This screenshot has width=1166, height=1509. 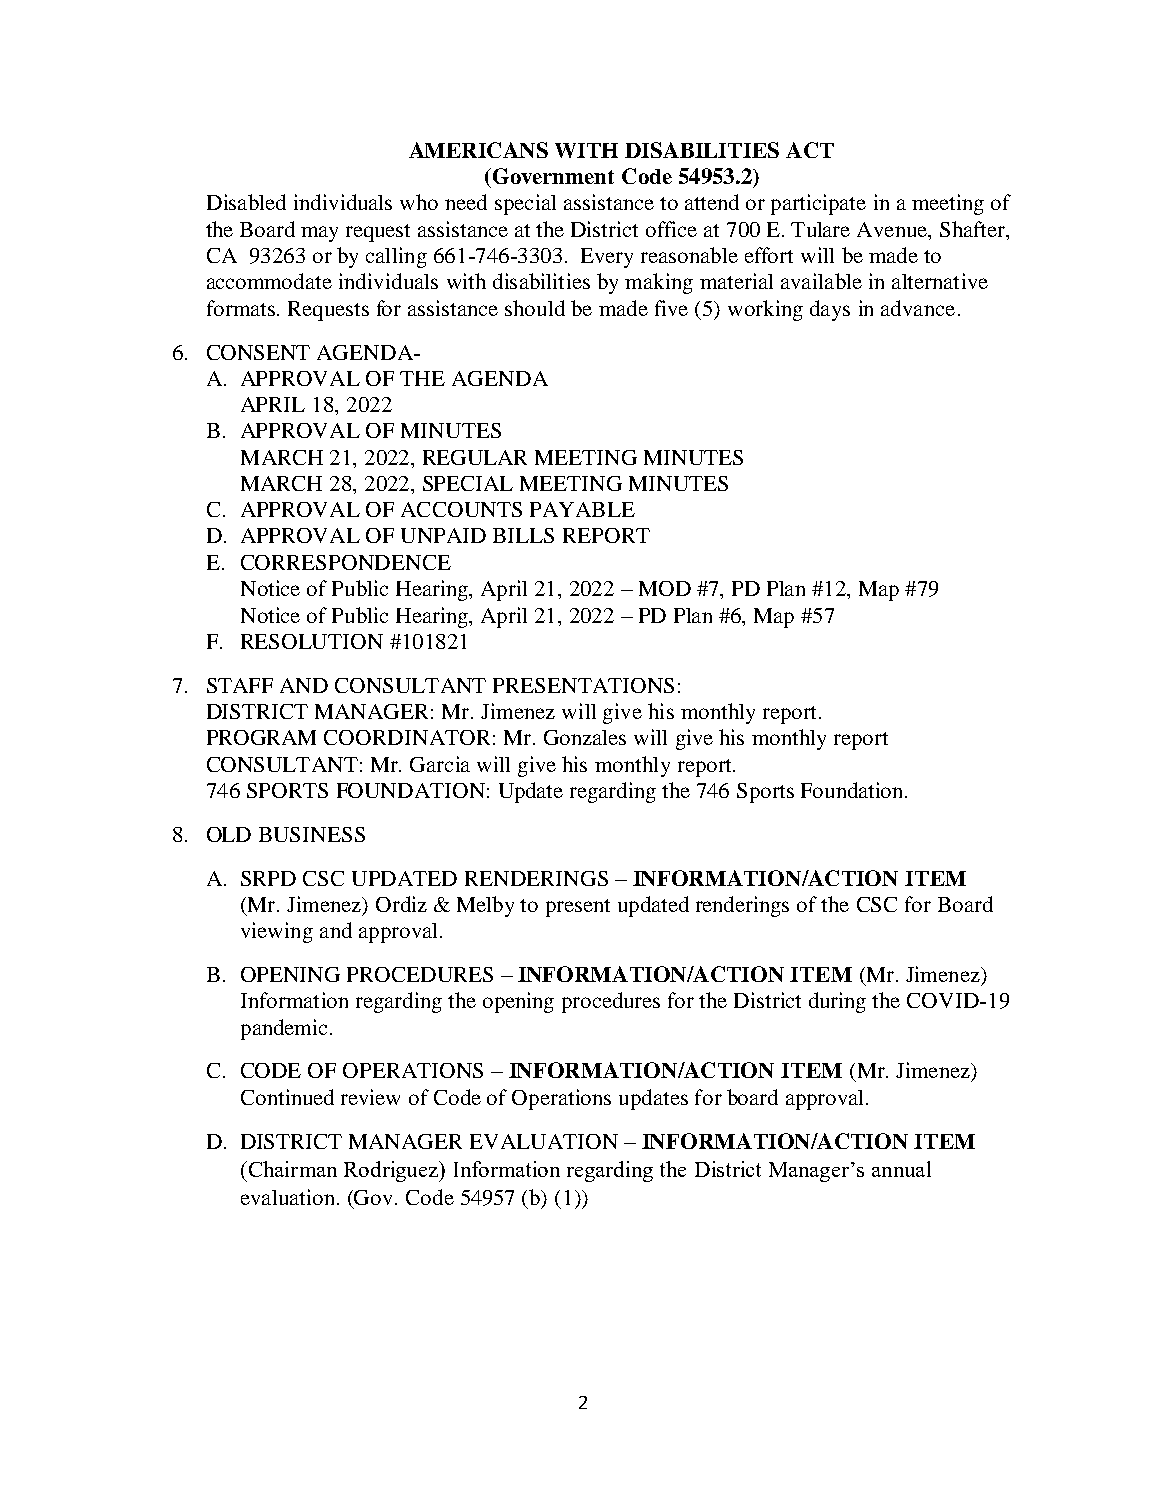 I want to click on Government, so click(x=553, y=176).
